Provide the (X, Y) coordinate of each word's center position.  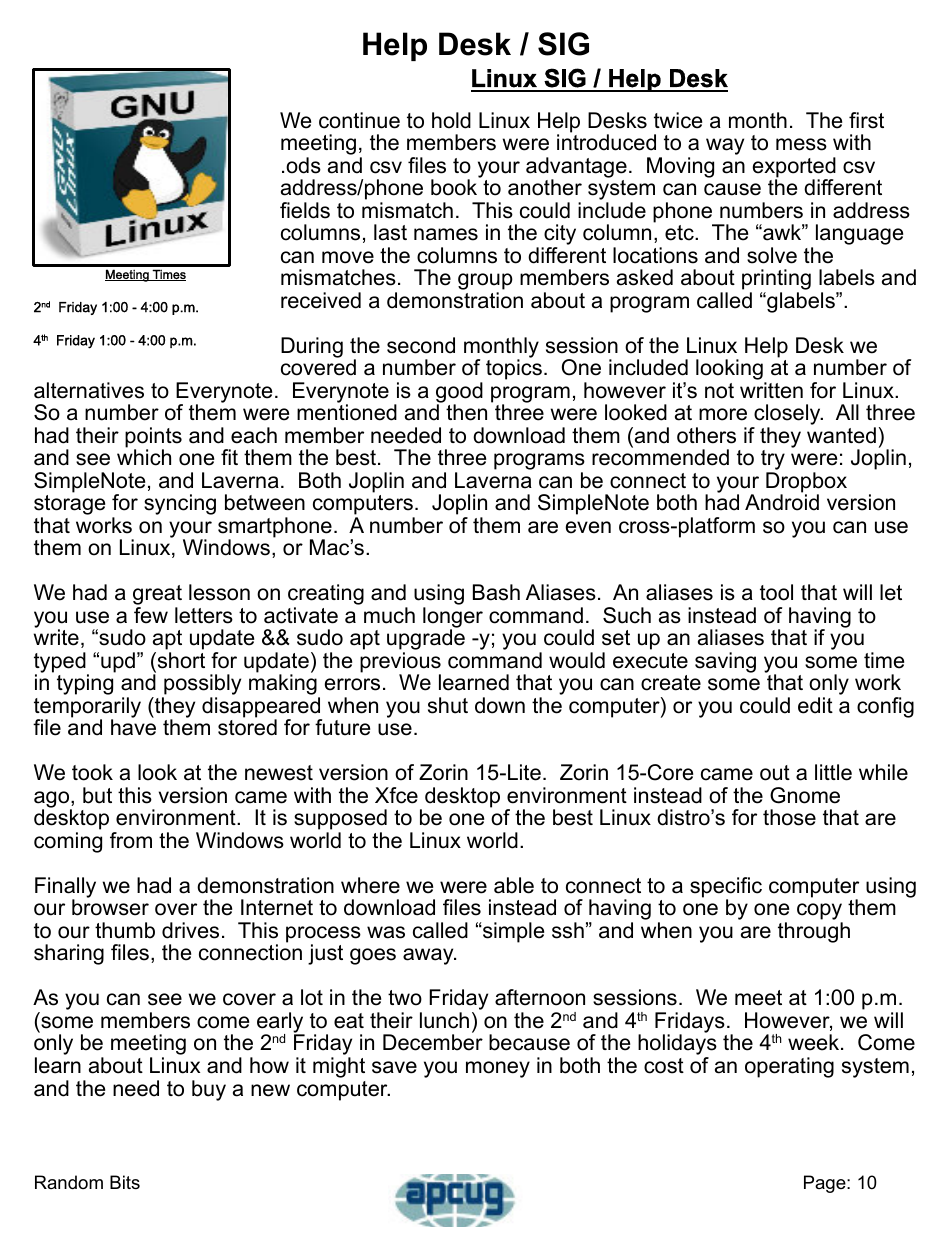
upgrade (426, 641)
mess (801, 144)
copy (820, 913)
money (498, 1069)
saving (725, 662)
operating (789, 1067)
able (514, 885)
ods (303, 165)
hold (451, 120)
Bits (125, 1182)
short (180, 660)
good (459, 393)
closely (787, 416)
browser (110, 907)
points (153, 438)
